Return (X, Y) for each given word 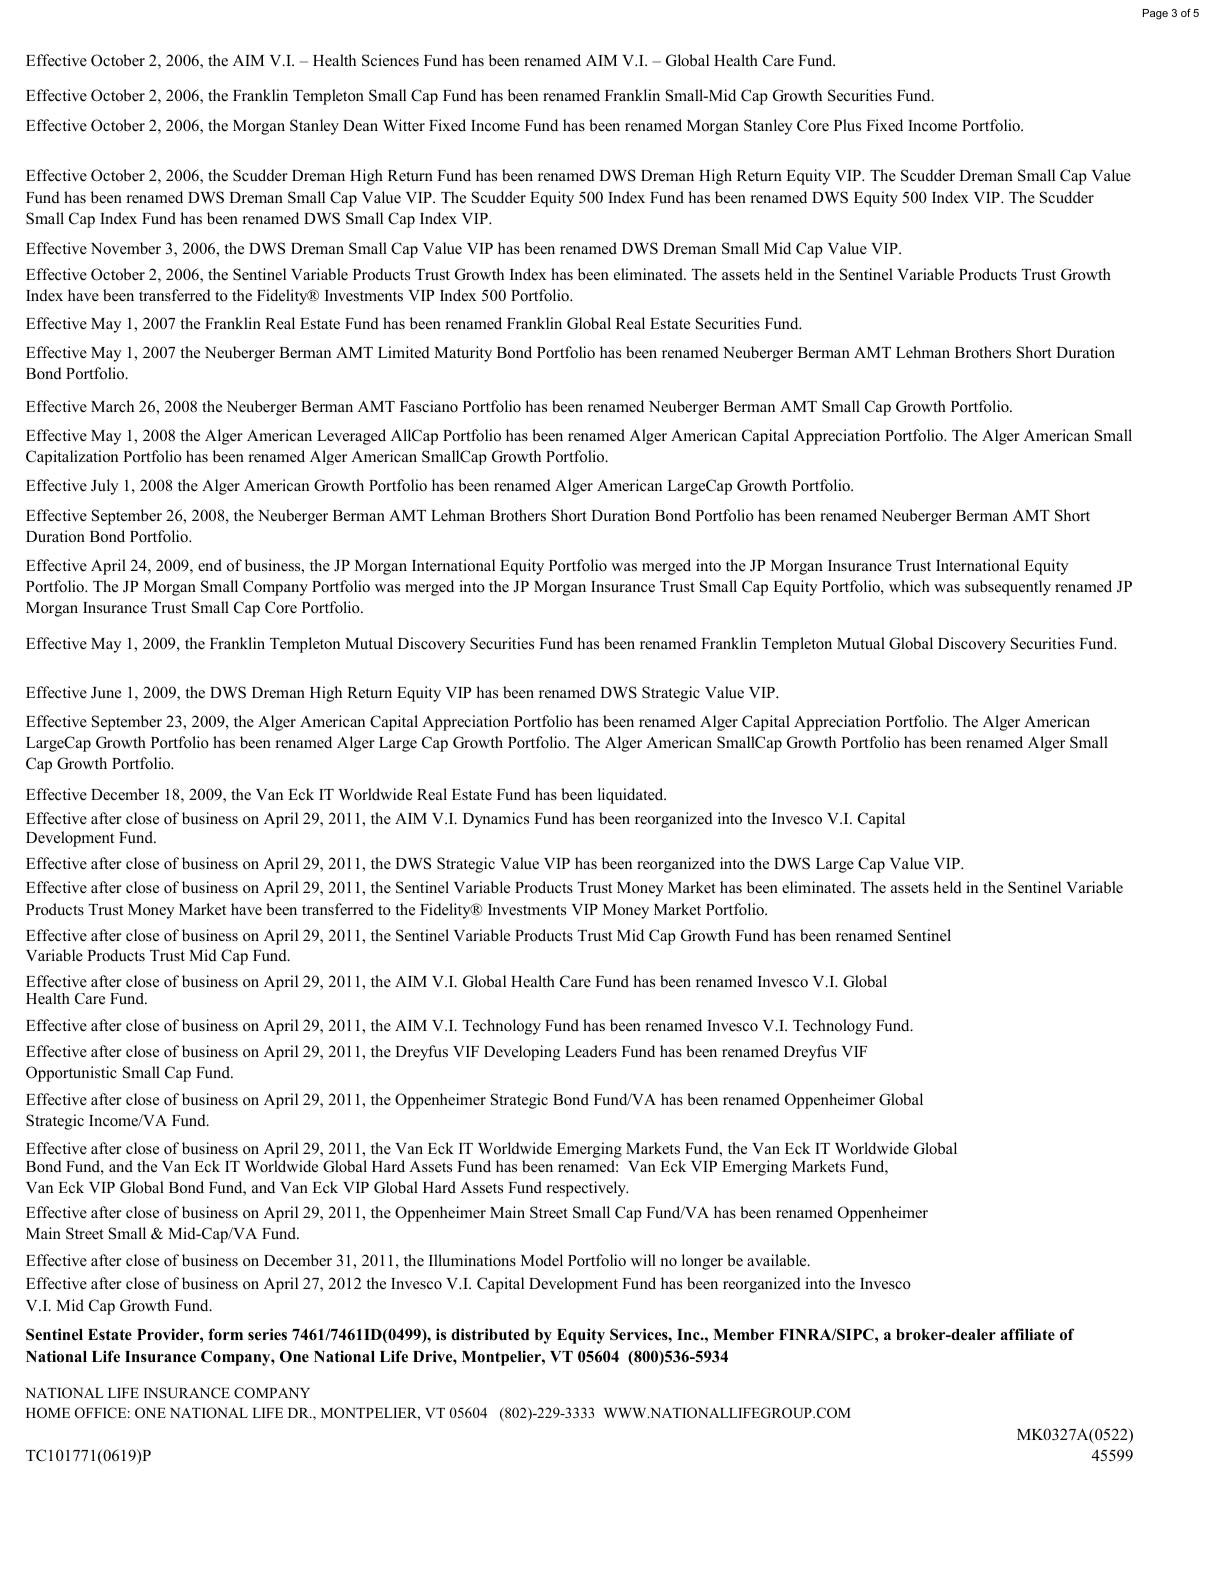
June (106, 693)
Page (1155, 14)
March (112, 406)
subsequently (1008, 588)
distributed (490, 1334)
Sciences (390, 60)
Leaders (591, 1051)
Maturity (463, 354)
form (225, 1334)
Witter (404, 125)
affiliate (1027, 1334)
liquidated (632, 796)
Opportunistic (71, 1074)
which (909, 586)
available (778, 1260)
